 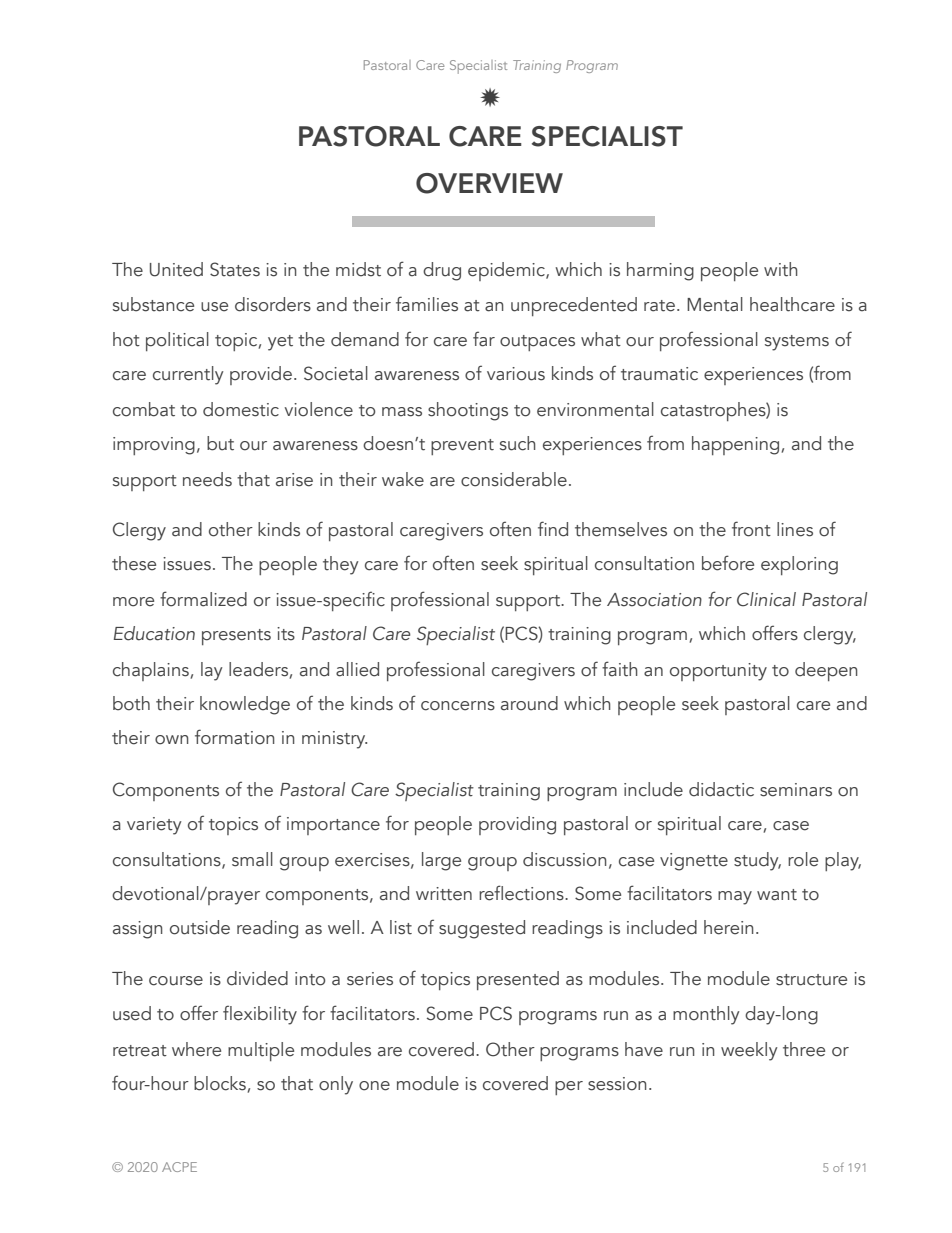 What do you see at coordinates (781, 269) in the screenshot?
I see `with` at bounding box center [781, 269].
